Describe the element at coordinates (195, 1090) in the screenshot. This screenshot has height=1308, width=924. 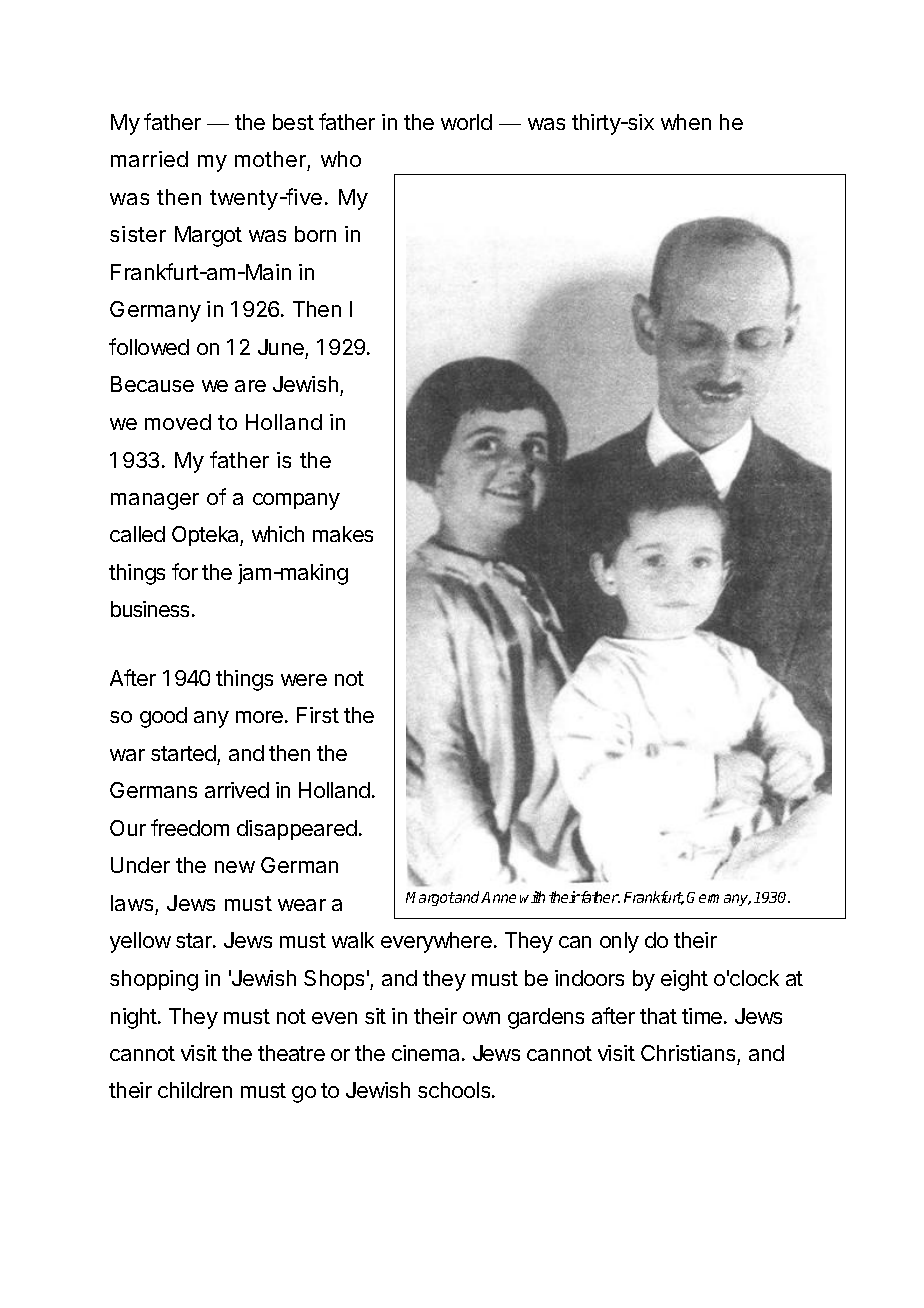
I see `children` at that location.
